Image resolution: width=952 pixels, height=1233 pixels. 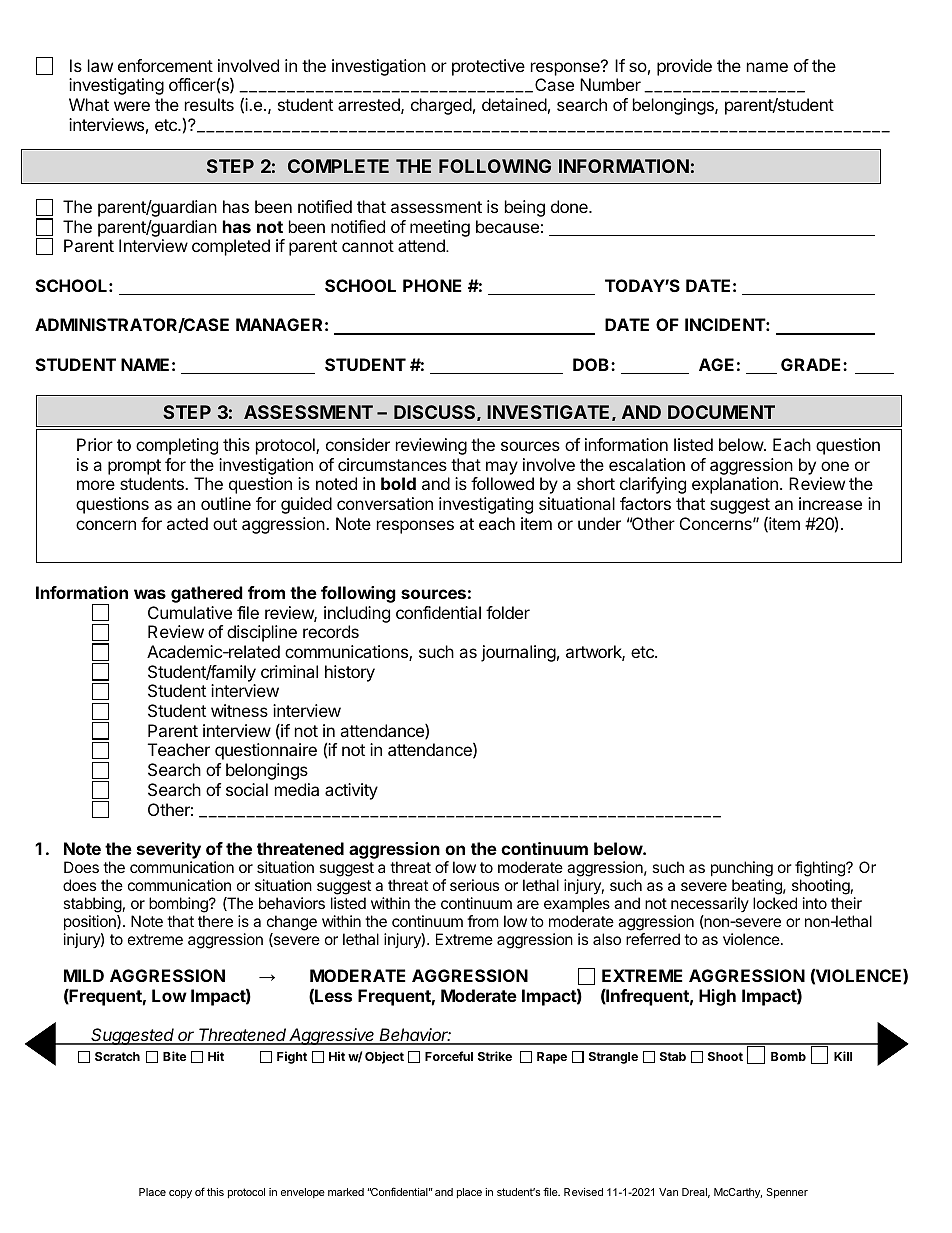 What do you see at coordinates (668, 1192) in the screenshot?
I see `Van` at bounding box center [668, 1192].
